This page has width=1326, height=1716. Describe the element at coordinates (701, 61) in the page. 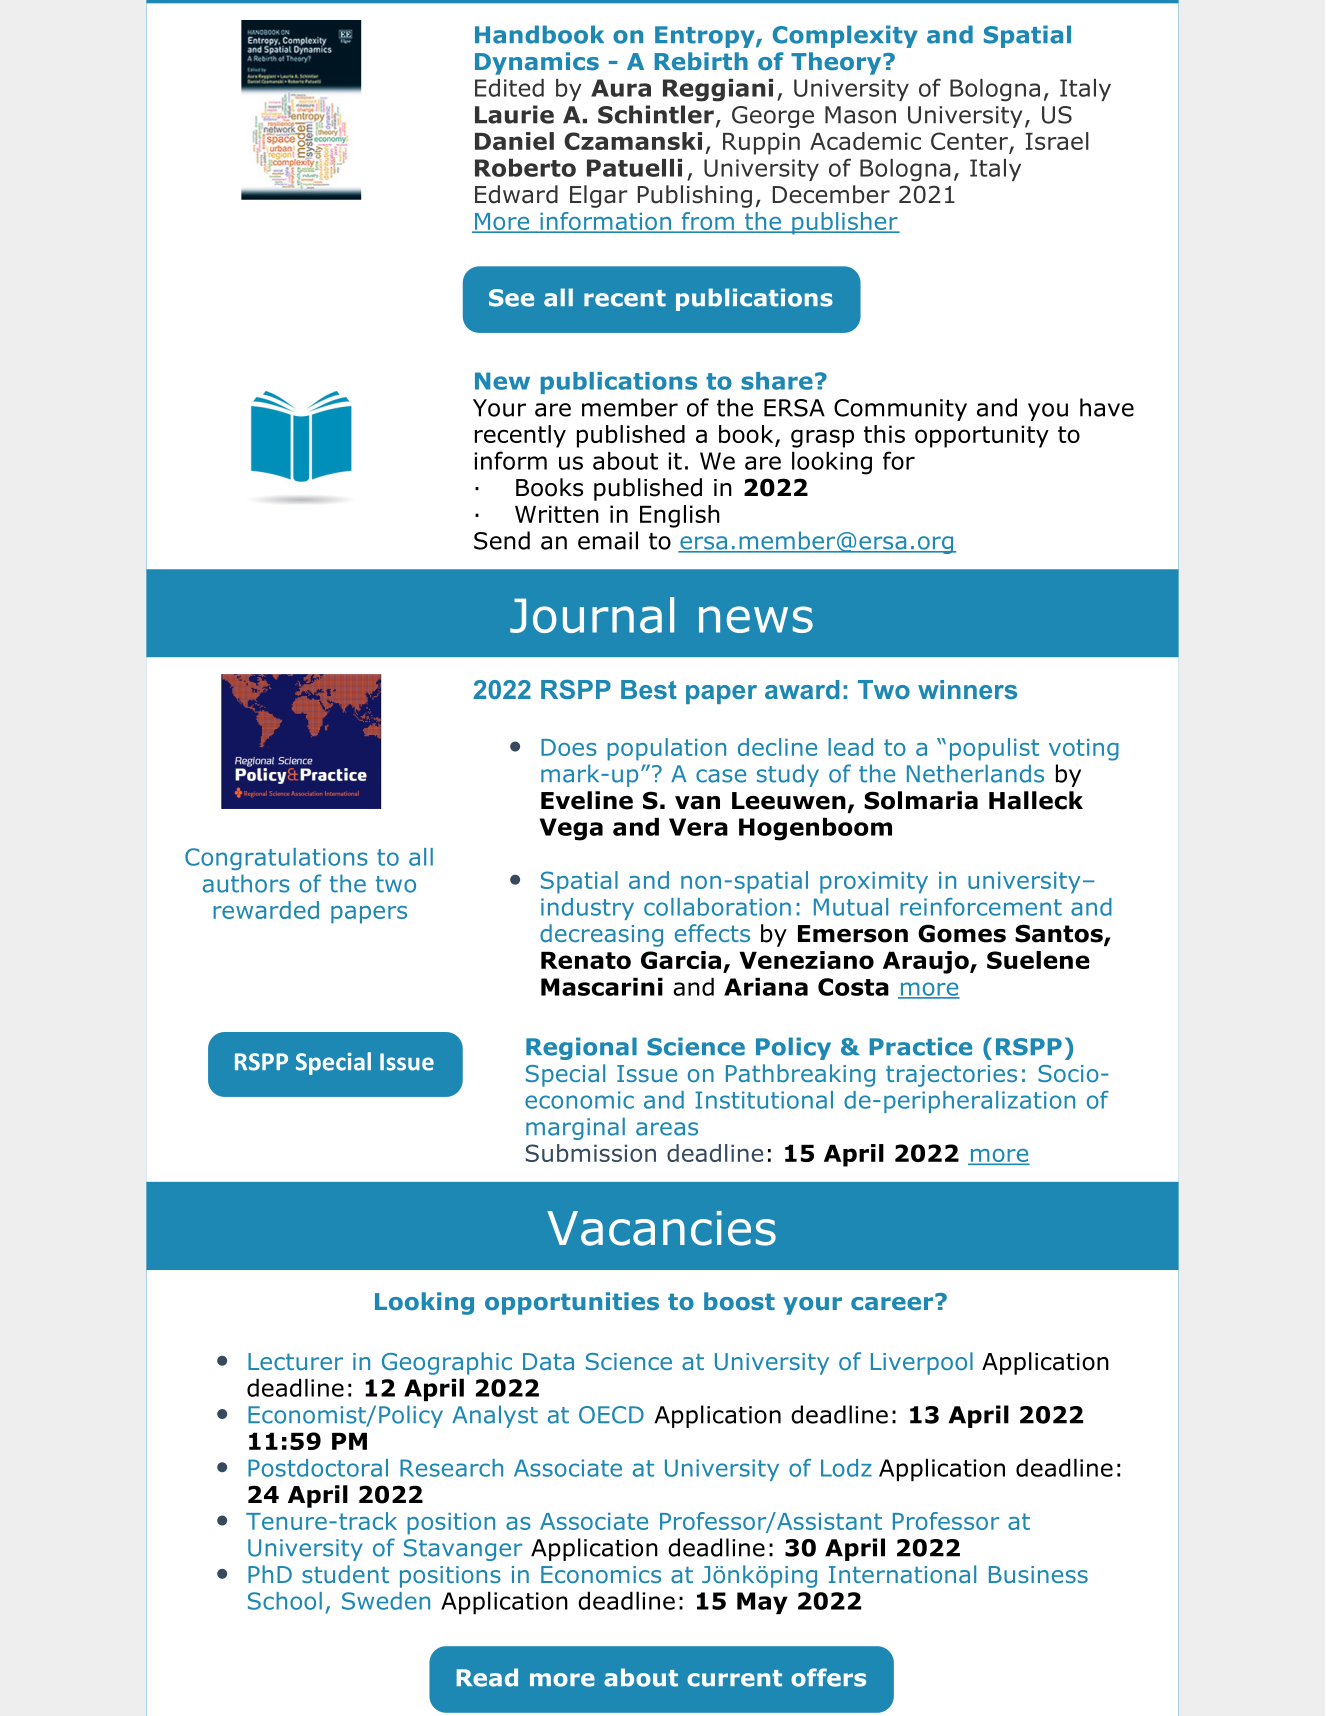

I see `Rebirth` at that location.
